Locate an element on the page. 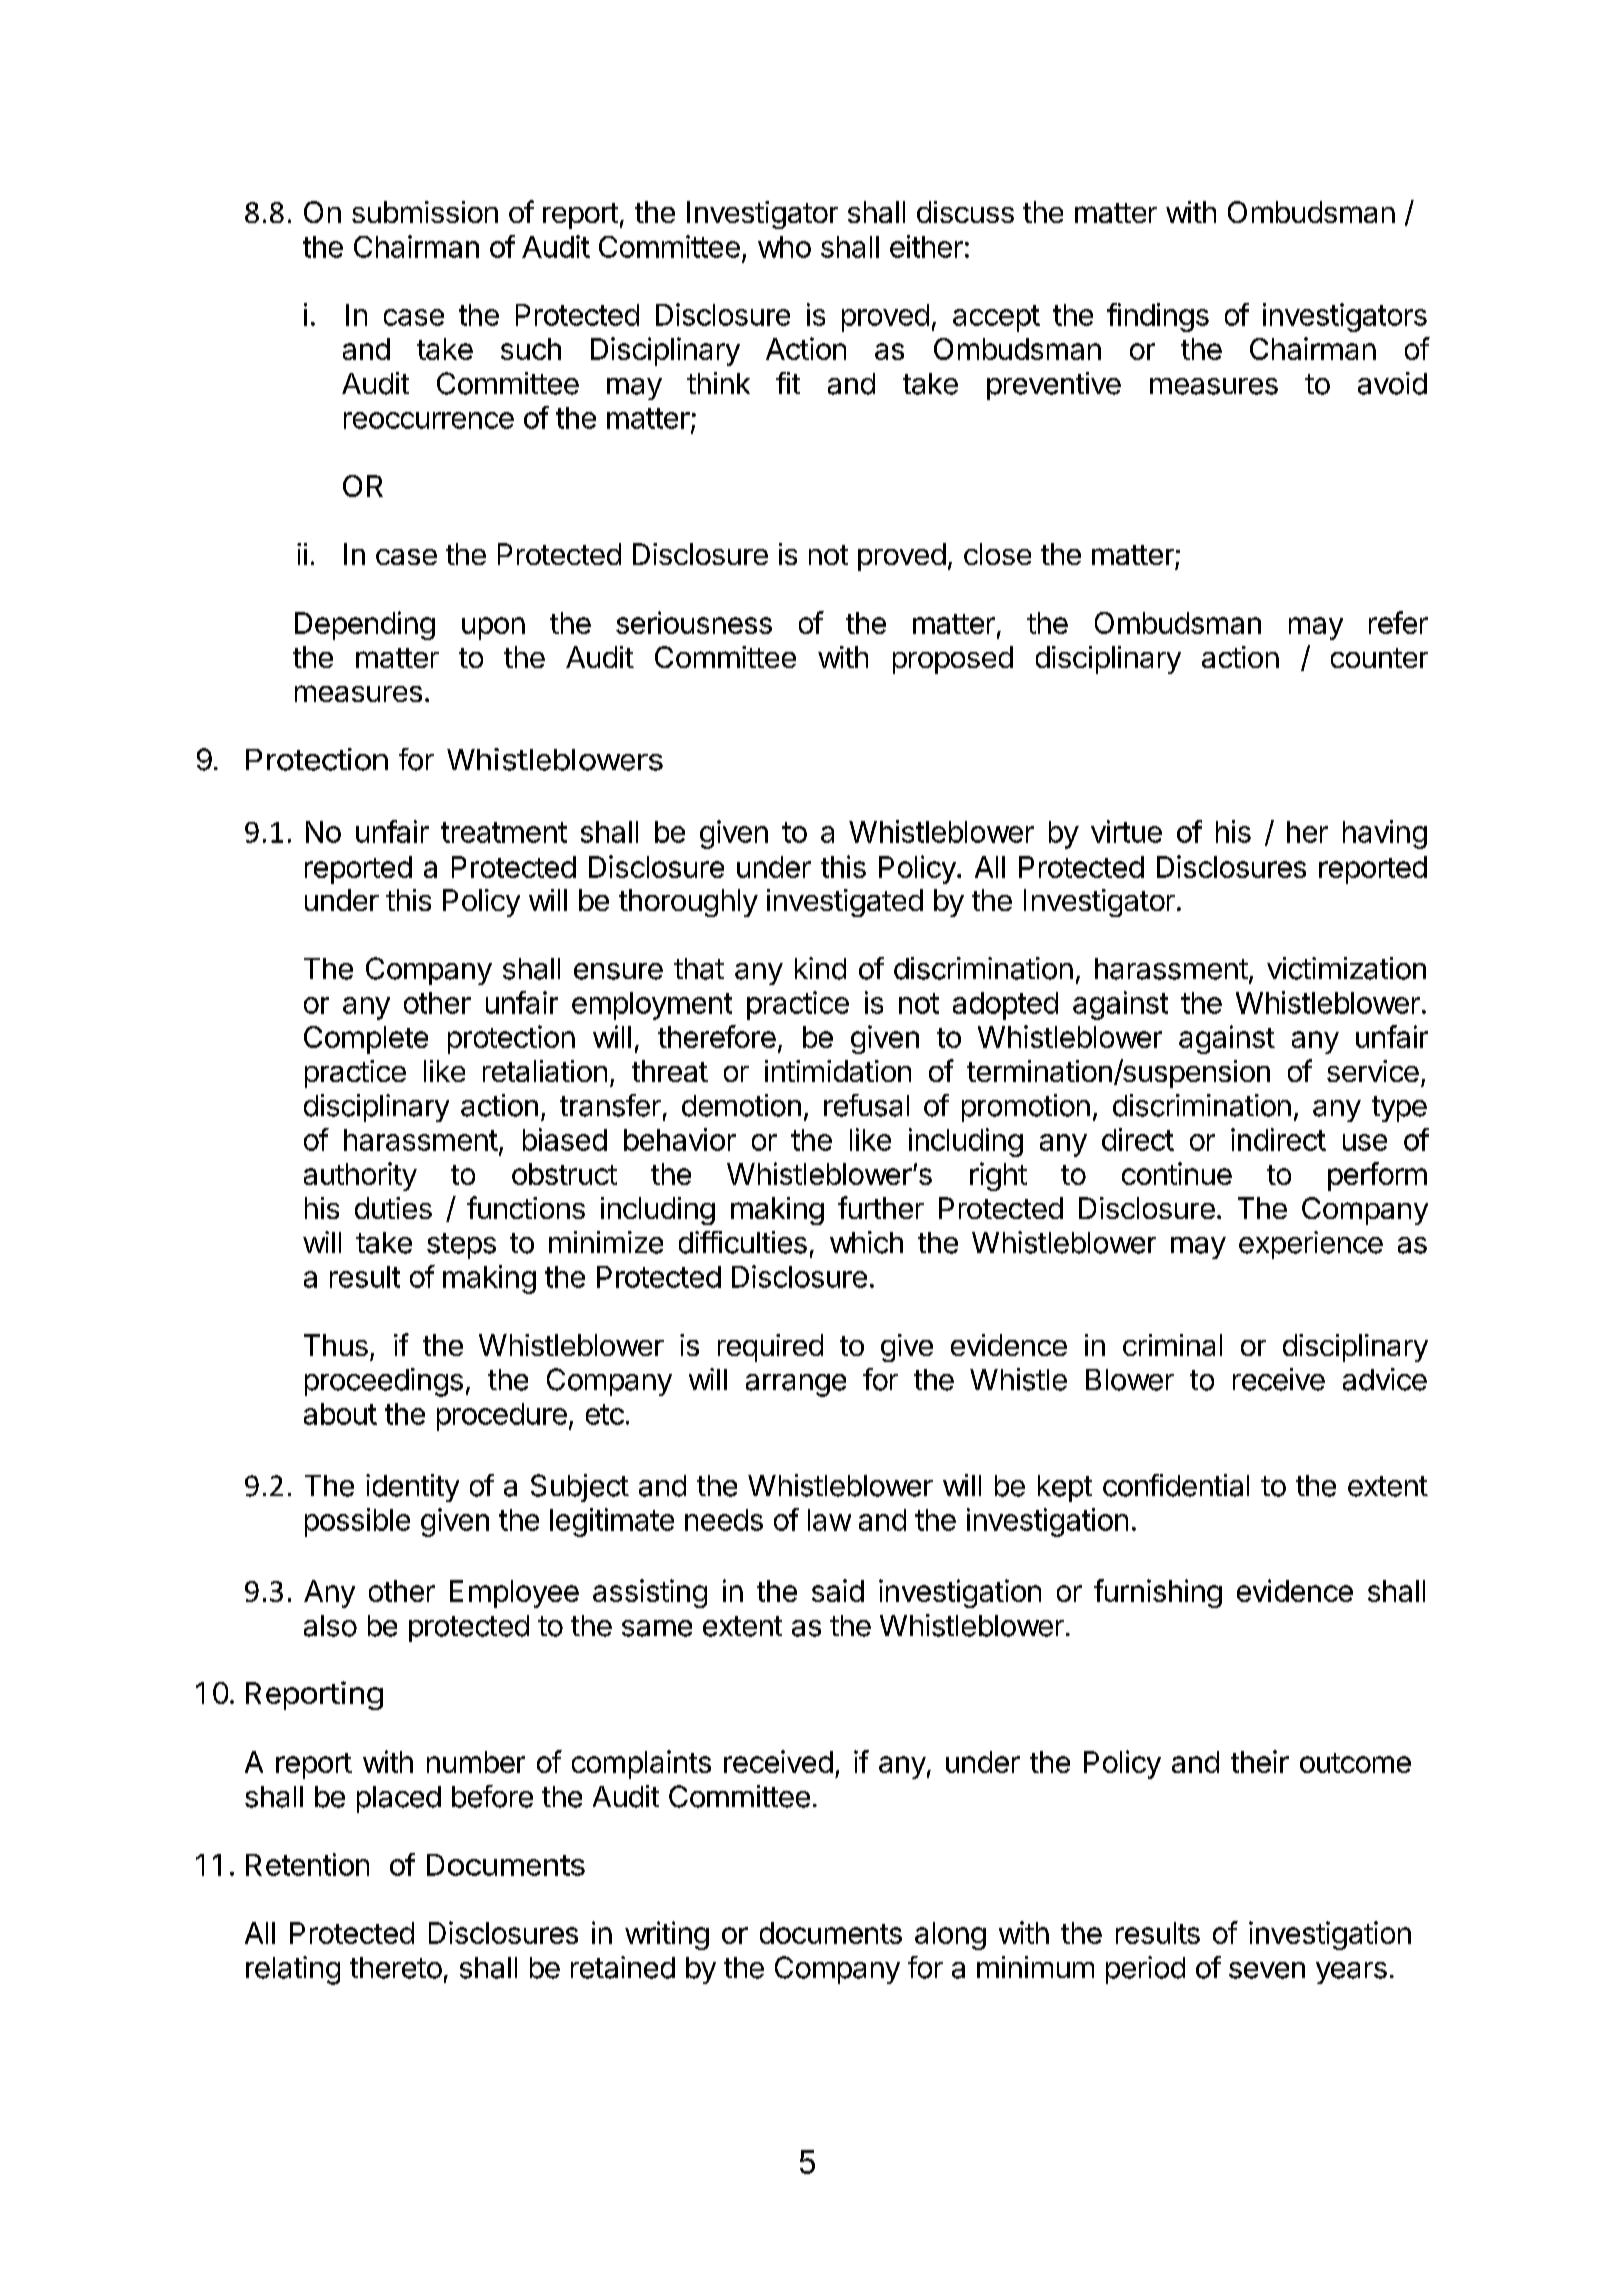  Complete is located at coordinates (366, 1040).
